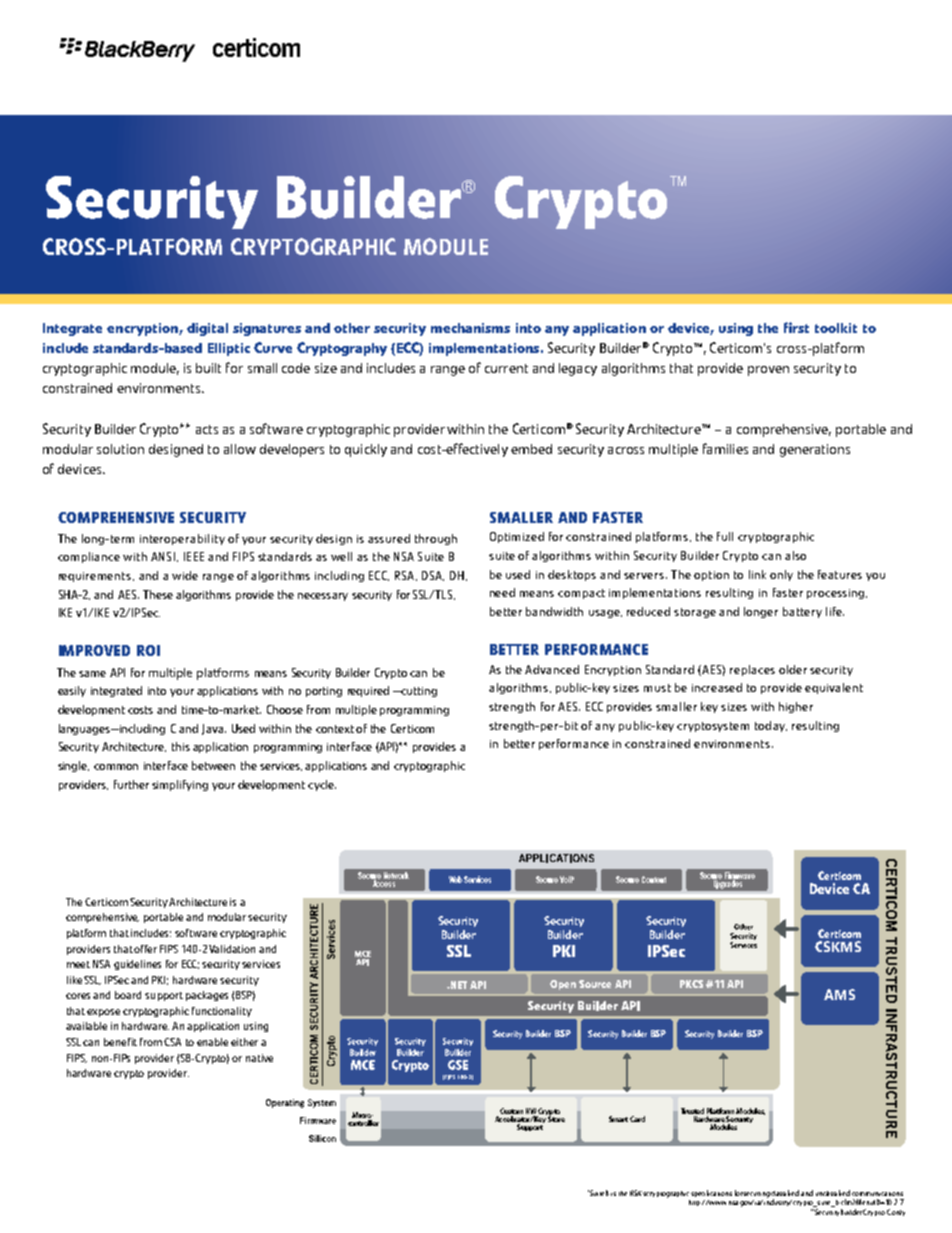 This page has height=1233, width=952. Describe the element at coordinates (517, 537) in the page. I see `Optimized` at that location.
